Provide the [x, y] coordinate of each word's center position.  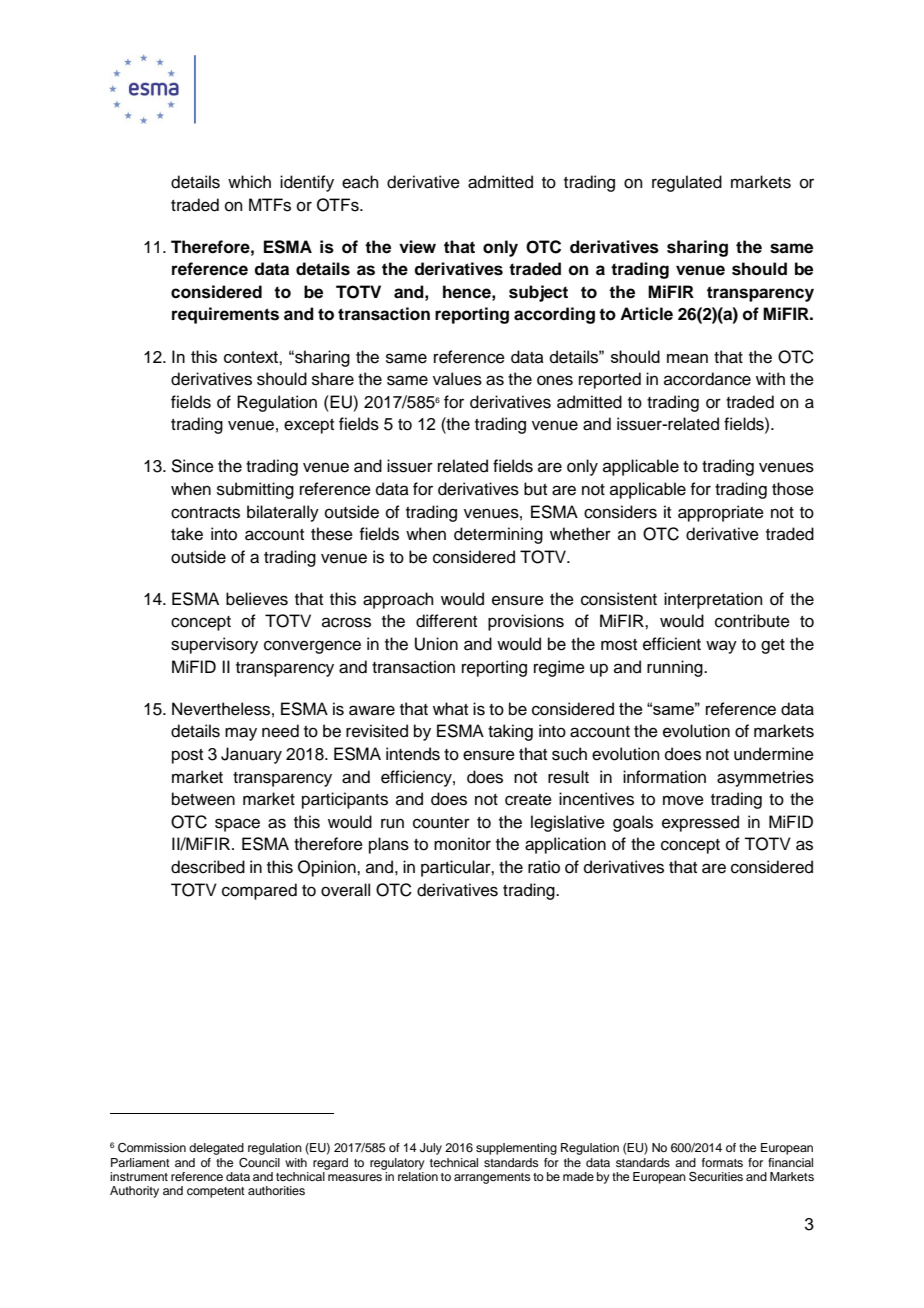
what [450, 708]
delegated [216, 1149]
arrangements [492, 1178]
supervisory [214, 645]
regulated [687, 183]
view [417, 247]
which [249, 182]
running [676, 668]
